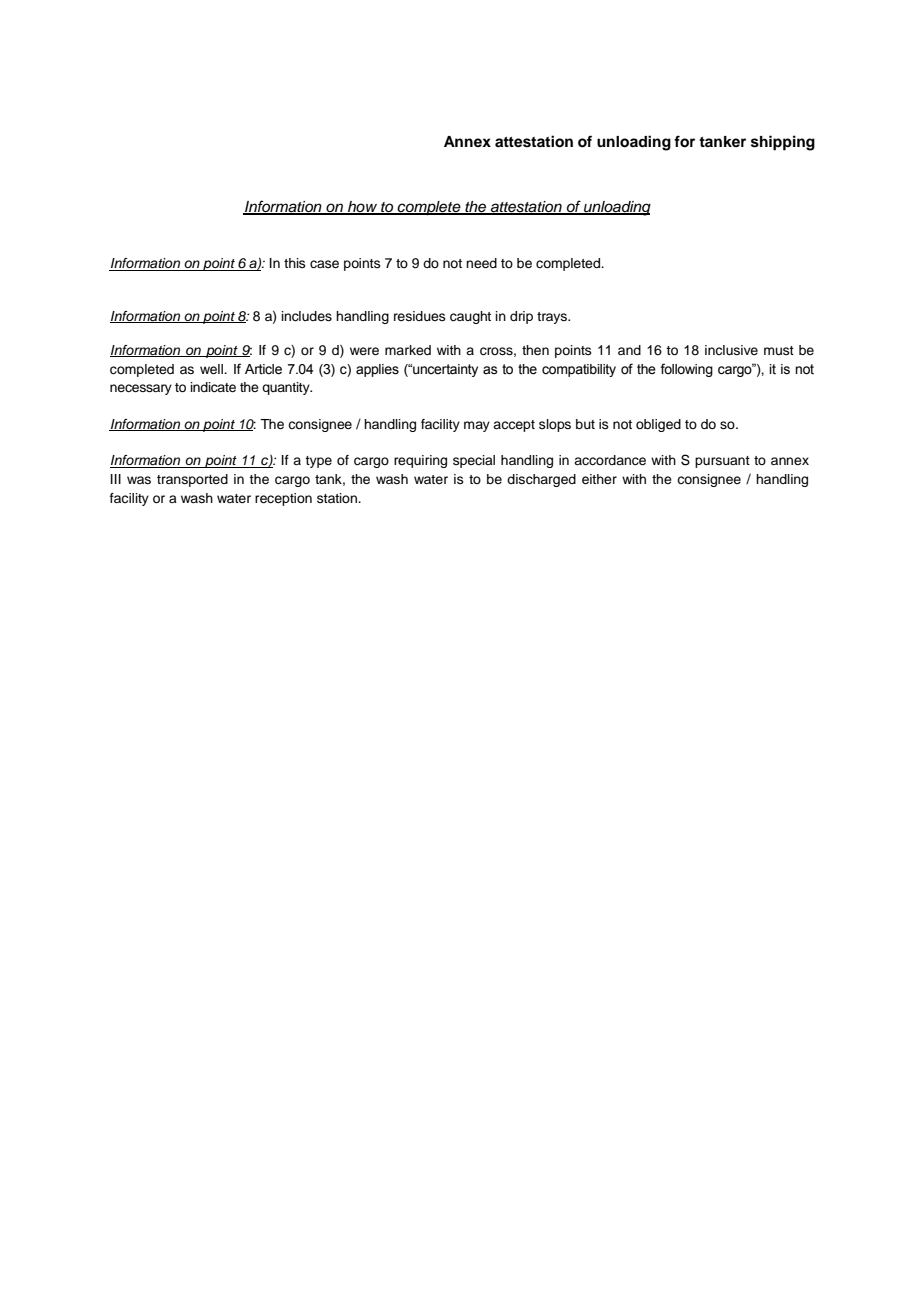  What do you see at coordinates (212, 369) in the screenshot?
I see `well` at bounding box center [212, 369].
